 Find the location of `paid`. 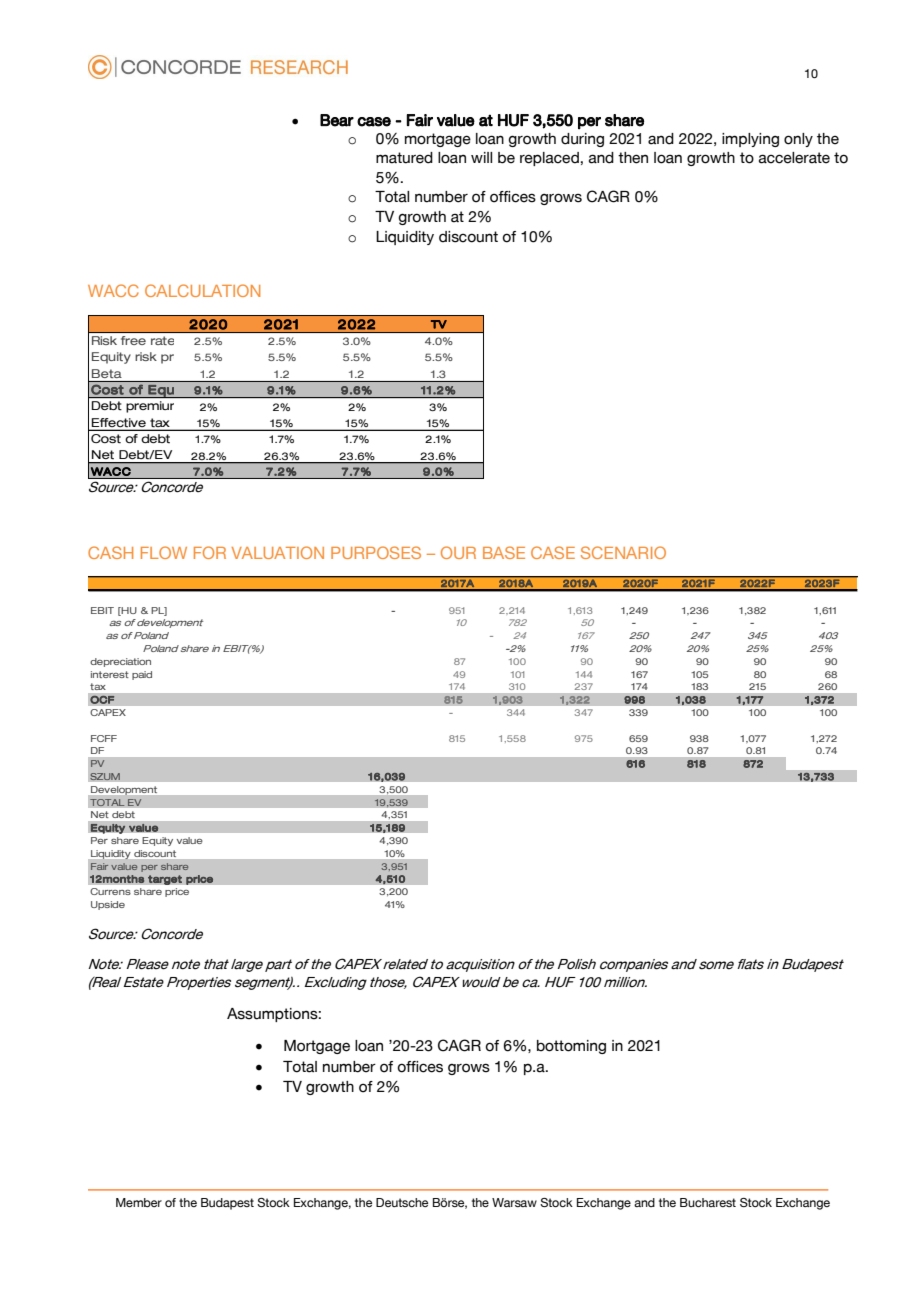

paid is located at coordinates (142, 675).
